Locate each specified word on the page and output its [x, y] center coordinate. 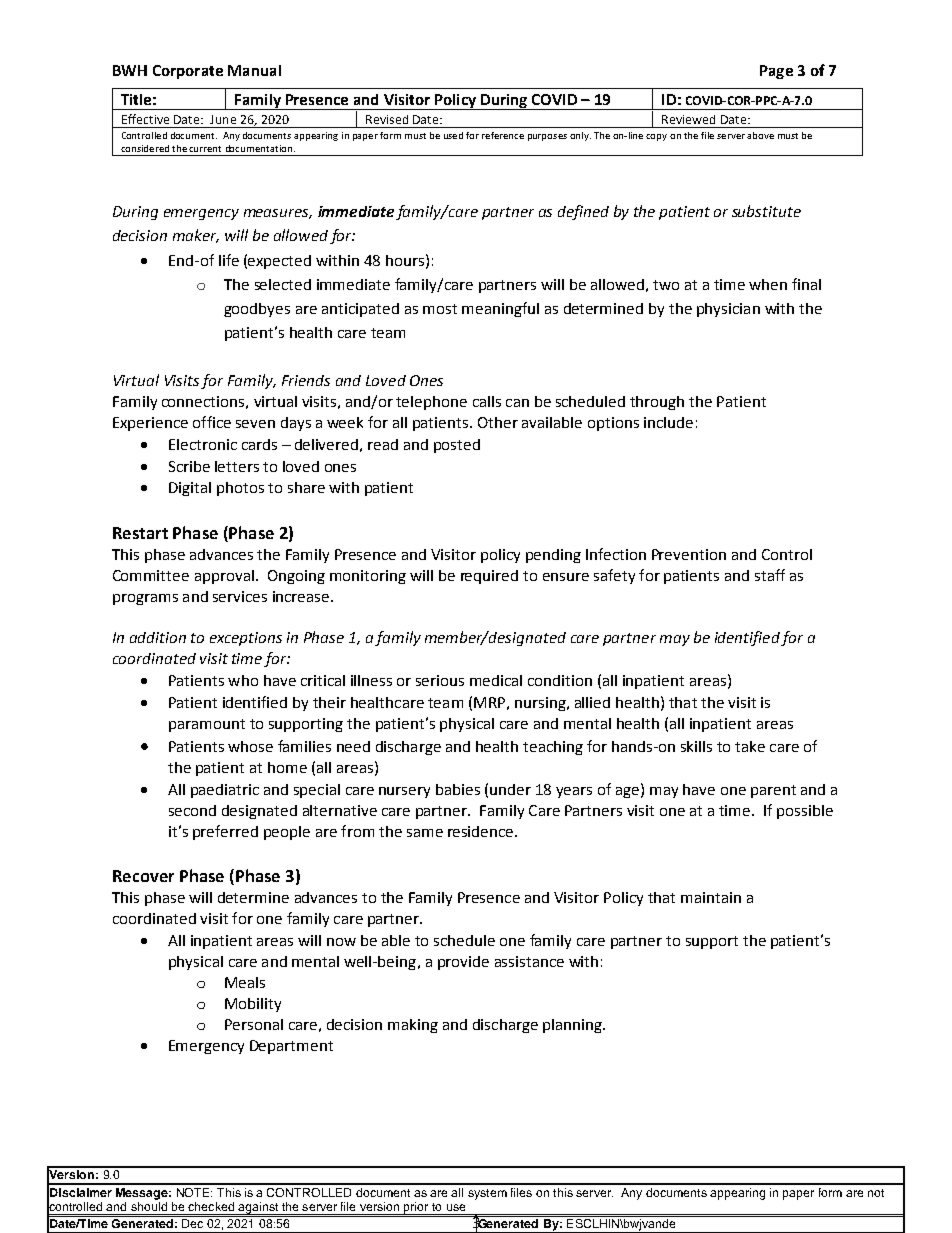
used [453, 135]
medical [496, 680]
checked [211, 1206]
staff [770, 575]
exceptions [246, 639]
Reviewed [688, 119]
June [223, 119]
